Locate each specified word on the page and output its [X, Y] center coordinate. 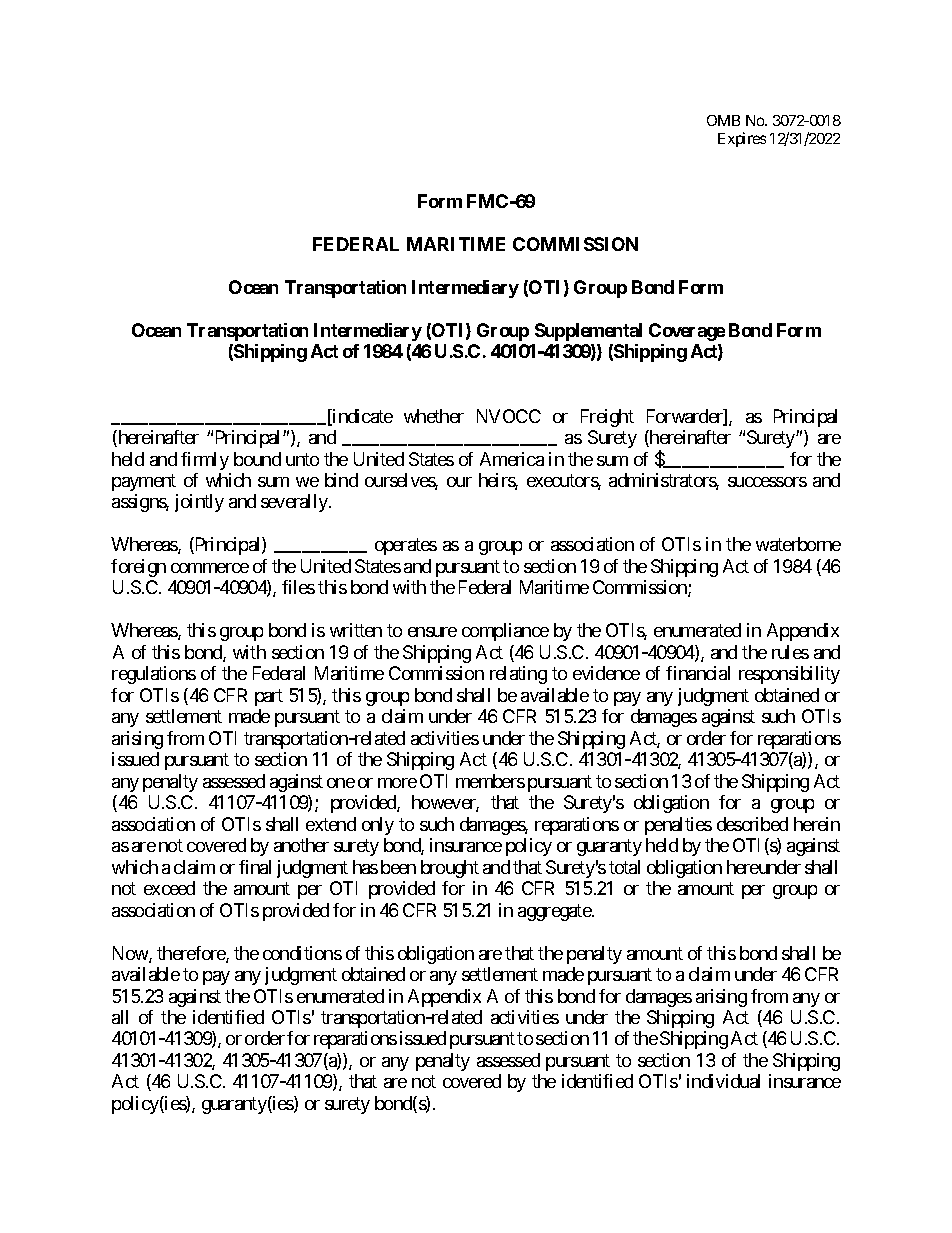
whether [434, 416]
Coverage [687, 332]
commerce [210, 568]
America [512, 459]
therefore [192, 954]
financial [698, 673]
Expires [742, 139]
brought [450, 869]
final [255, 867]
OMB [723, 120]
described [752, 824]
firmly [205, 461]
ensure [432, 632]
